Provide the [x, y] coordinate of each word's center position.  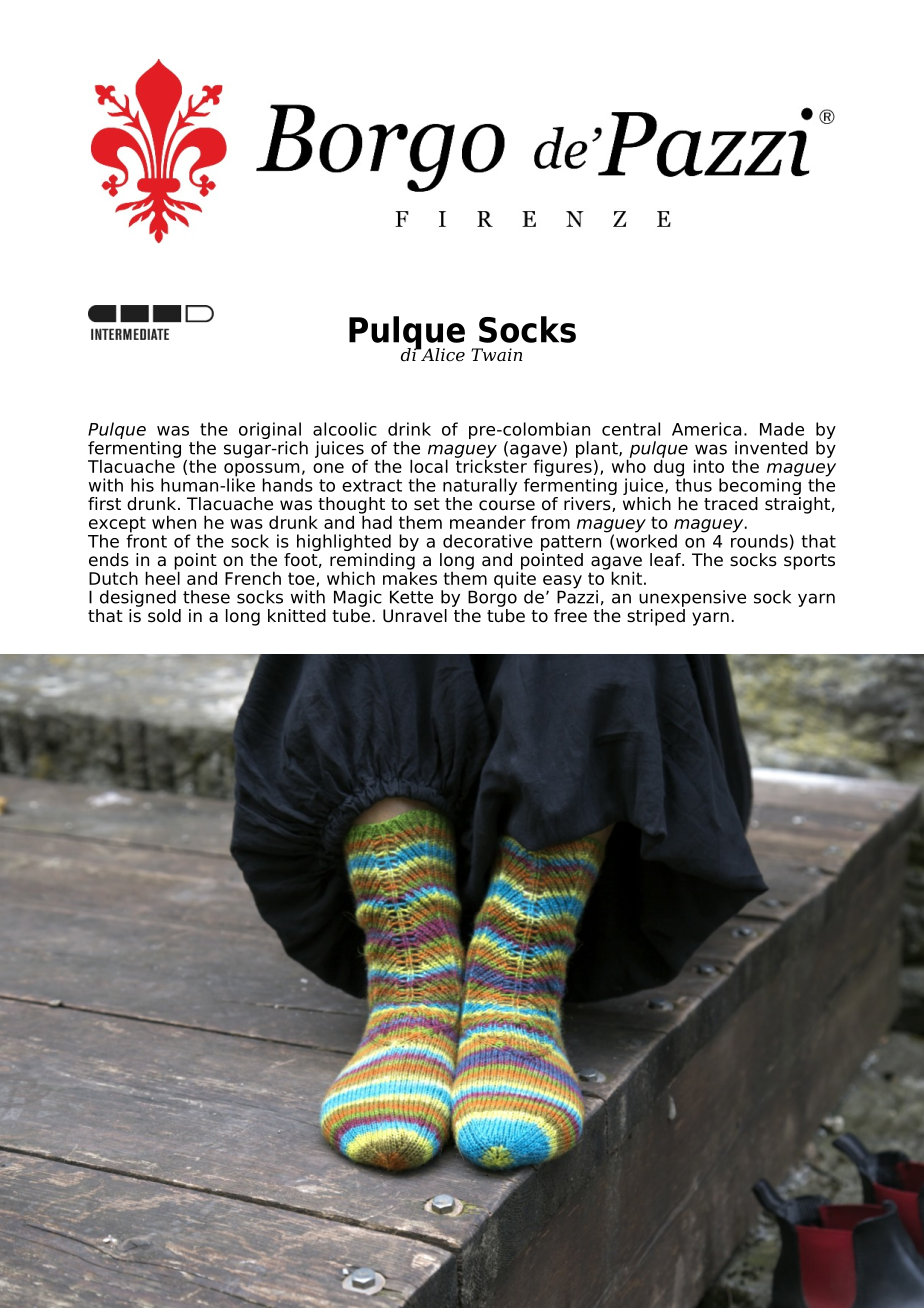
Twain [497, 354]
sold [164, 616]
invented [771, 448]
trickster [491, 465]
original [270, 432]
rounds [759, 540]
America [706, 429]
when [174, 522]
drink [409, 429]
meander [488, 522]
